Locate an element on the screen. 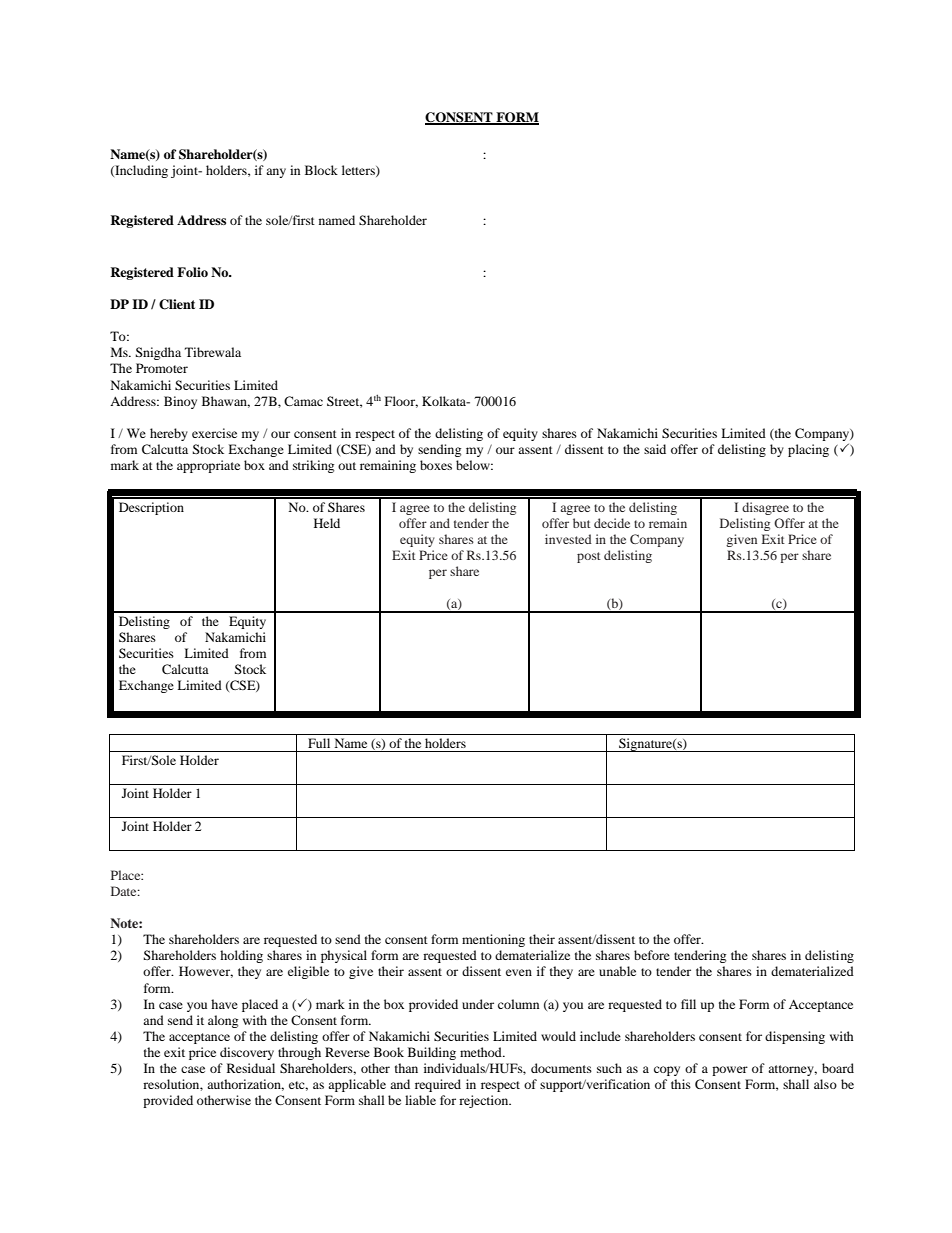 The width and height of the screenshot is (952, 1233). method is located at coordinates (482, 1052).
